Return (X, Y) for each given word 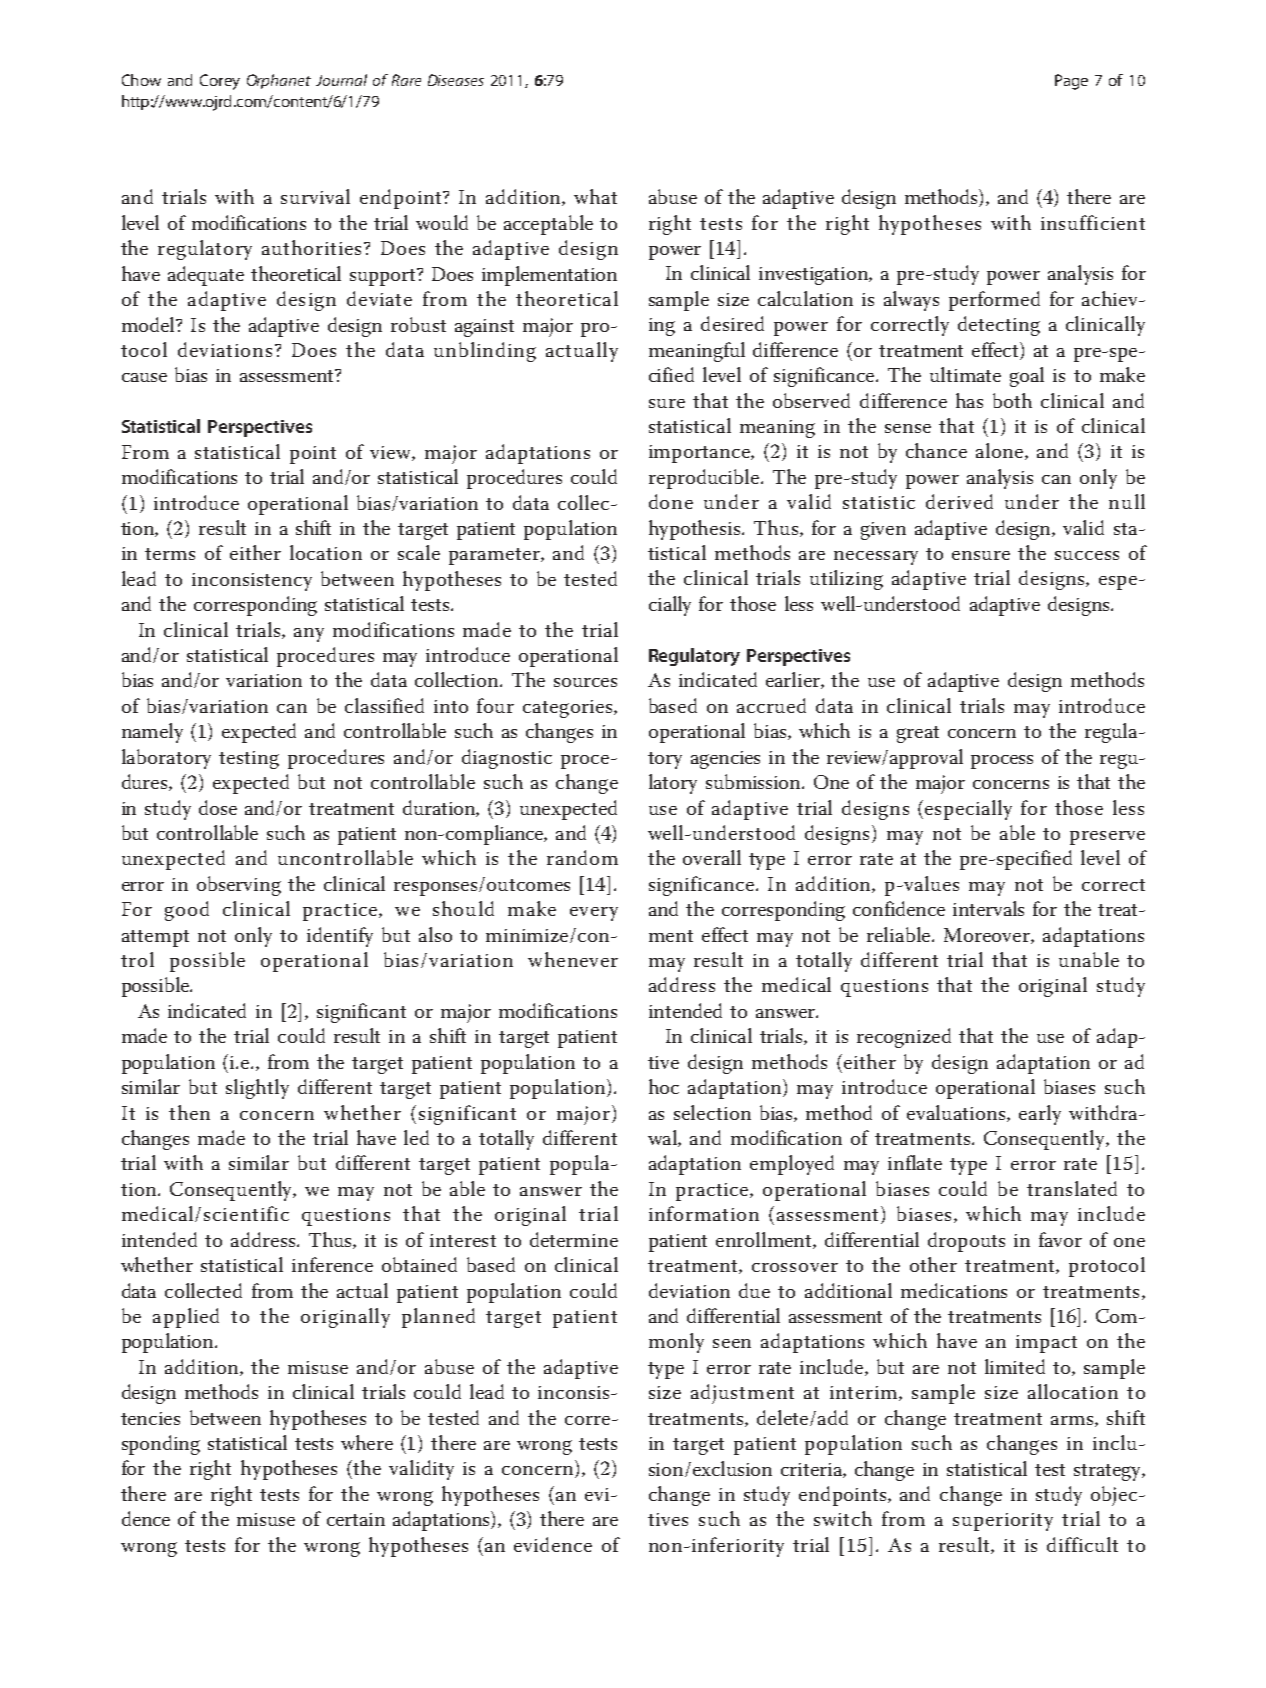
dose (218, 807)
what (595, 196)
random (582, 857)
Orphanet (279, 81)
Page (1071, 82)
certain (356, 1519)
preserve (1107, 838)
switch (843, 1518)
